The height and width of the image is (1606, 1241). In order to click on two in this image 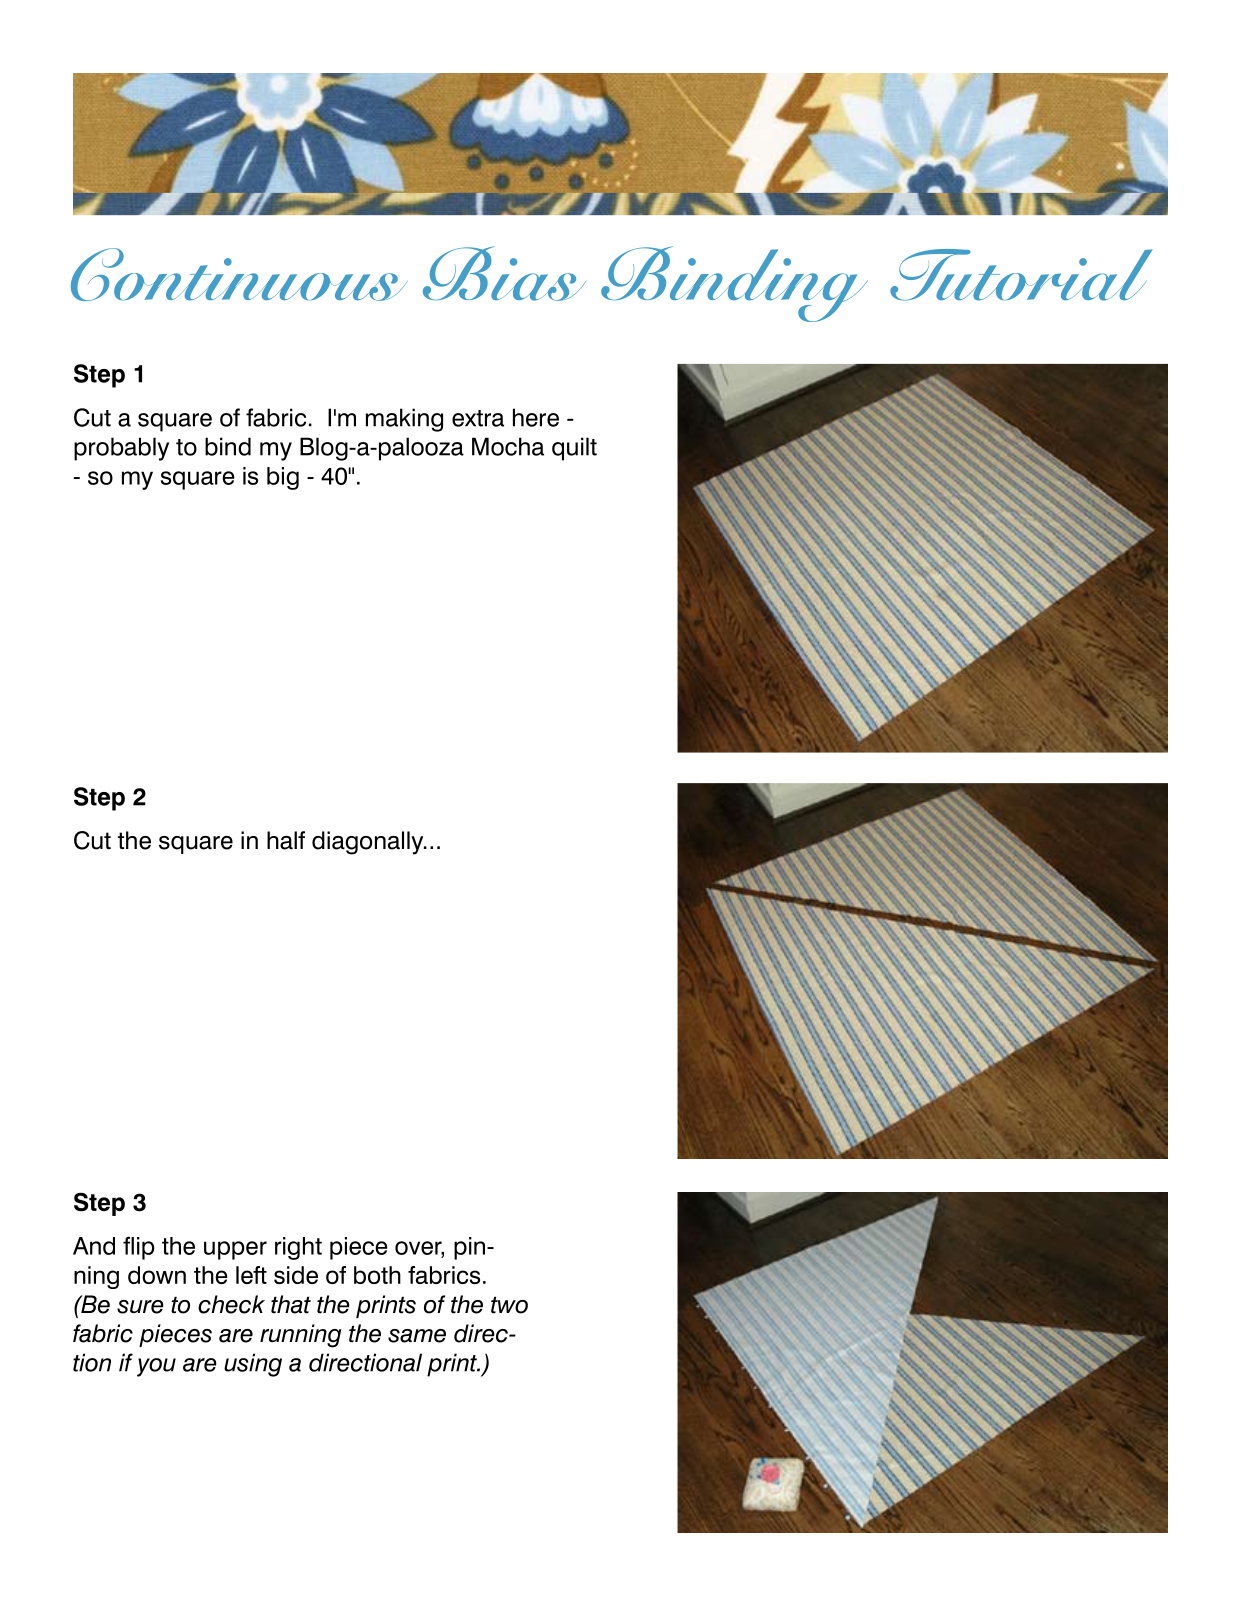, I will do `click(509, 1305)`.
